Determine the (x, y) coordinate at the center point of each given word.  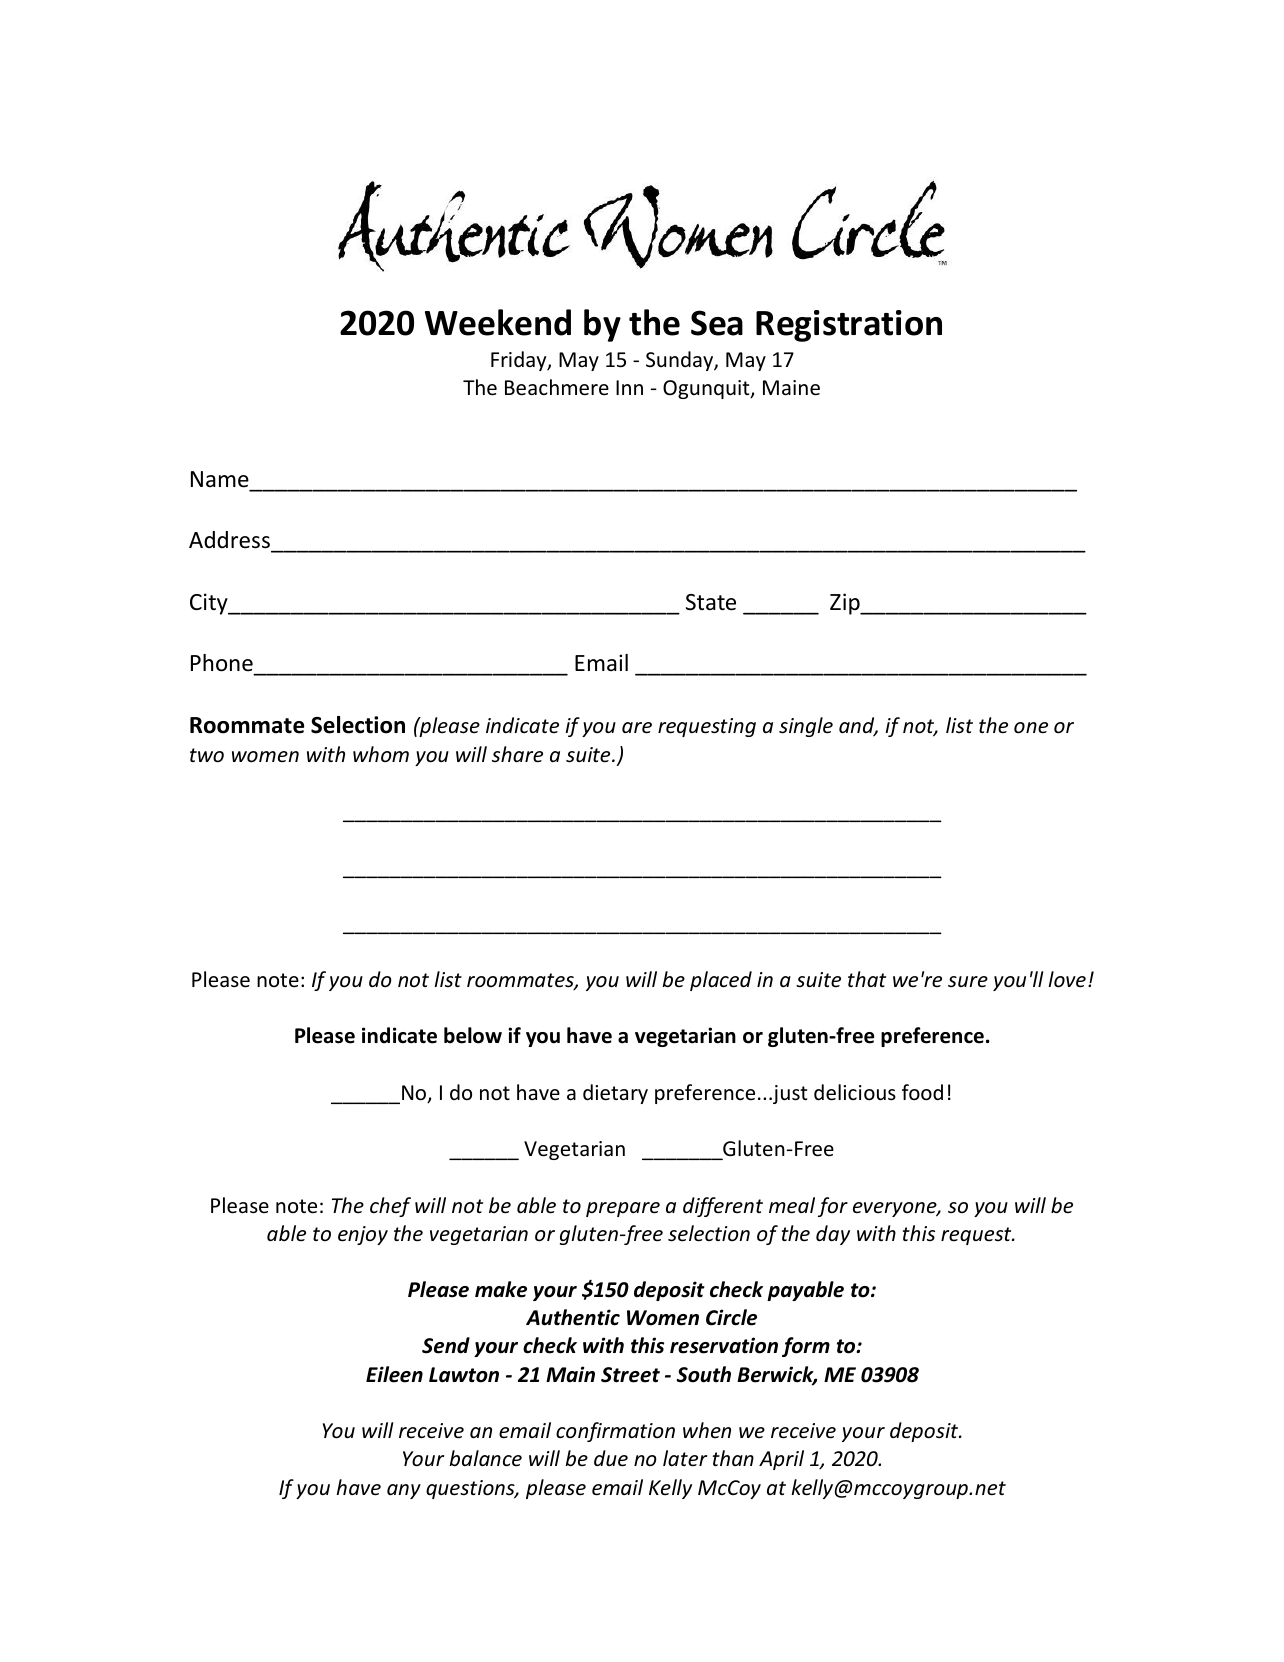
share (517, 754)
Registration (849, 326)
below (473, 1035)
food (922, 1092)
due (611, 1458)
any (404, 1491)
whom (381, 754)
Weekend (498, 322)
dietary (615, 1094)
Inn (629, 387)
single (806, 727)
